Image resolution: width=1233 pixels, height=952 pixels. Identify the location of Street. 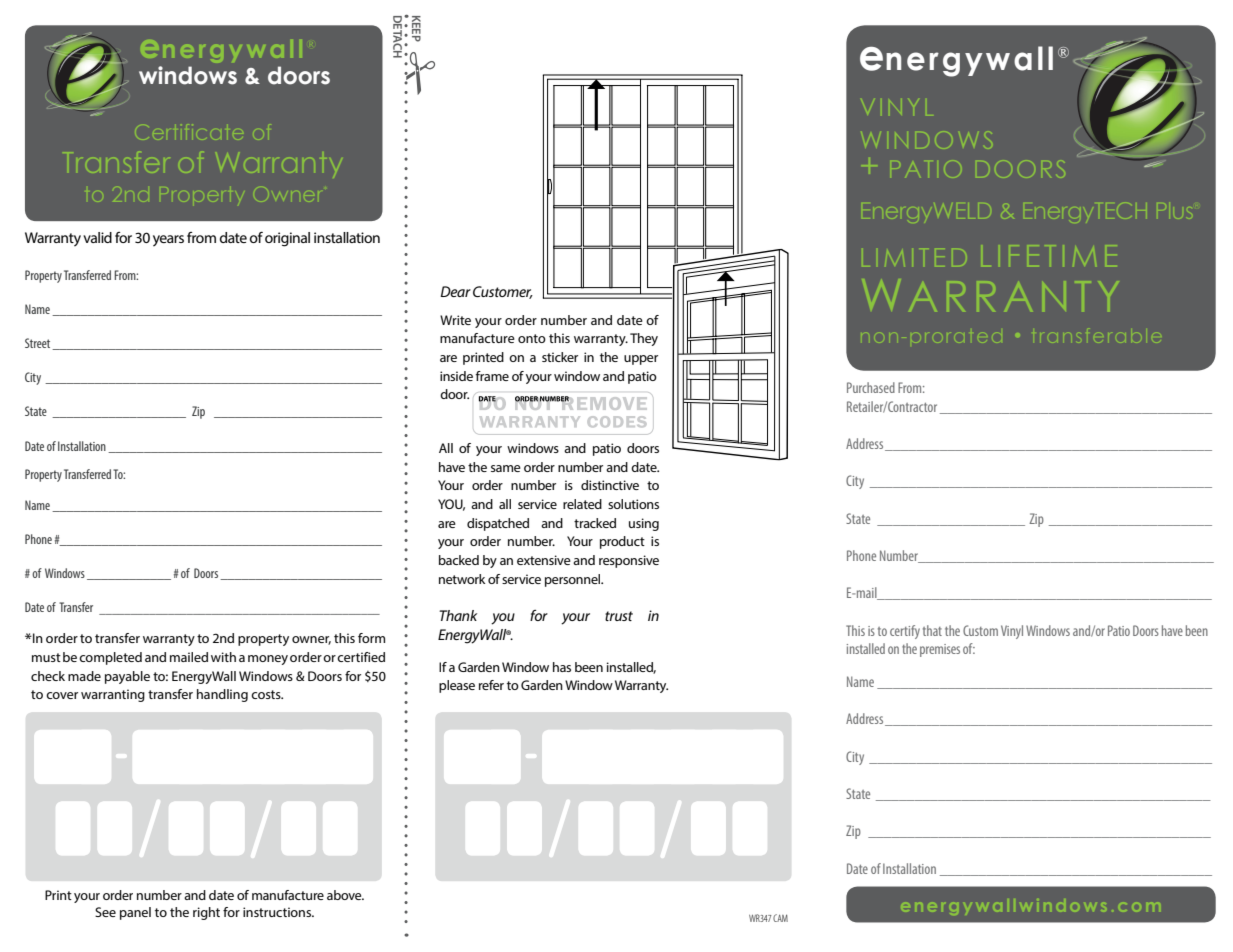
(39, 344).
